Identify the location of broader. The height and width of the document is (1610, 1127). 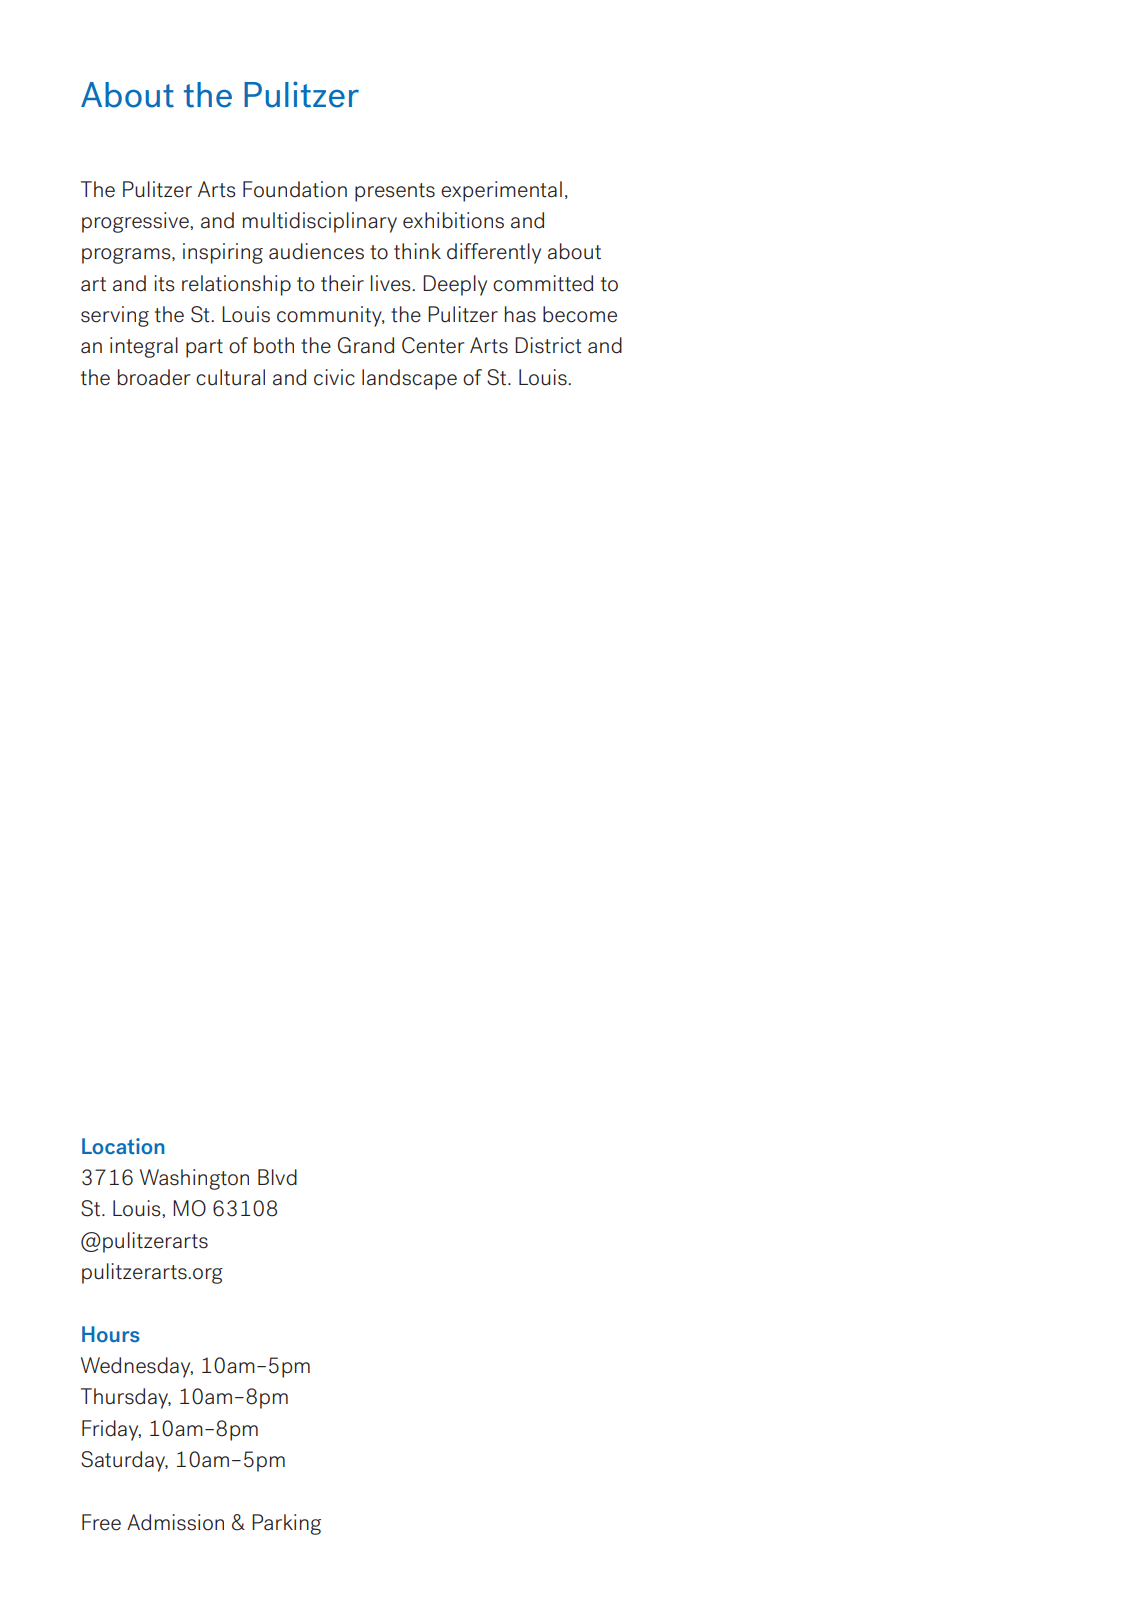
(154, 377).
